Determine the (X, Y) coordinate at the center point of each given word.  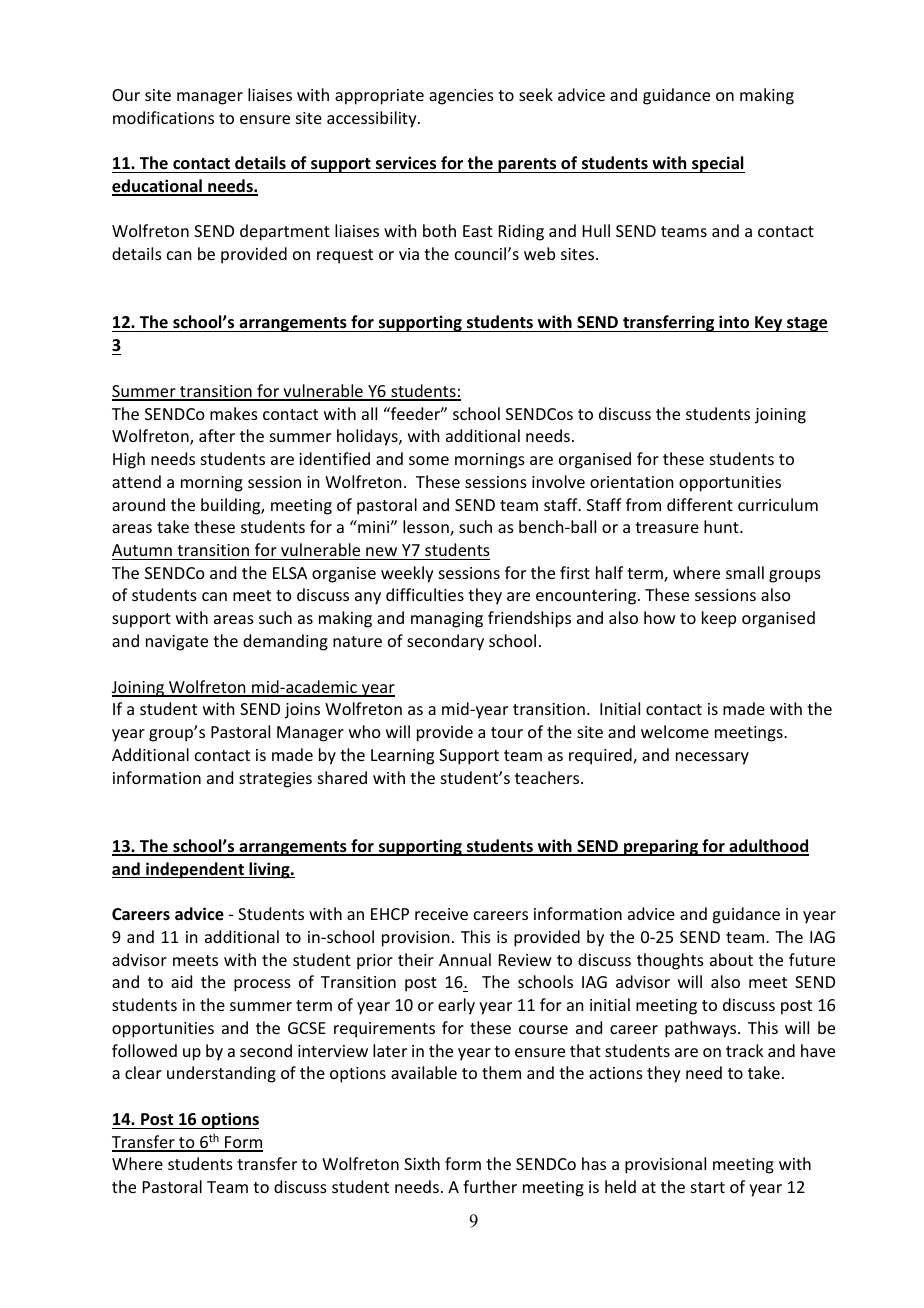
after (217, 435)
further (490, 1186)
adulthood (768, 847)
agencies (461, 97)
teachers (548, 777)
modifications (163, 117)
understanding (221, 1074)
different (700, 504)
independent (195, 870)
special (717, 164)
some (429, 460)
